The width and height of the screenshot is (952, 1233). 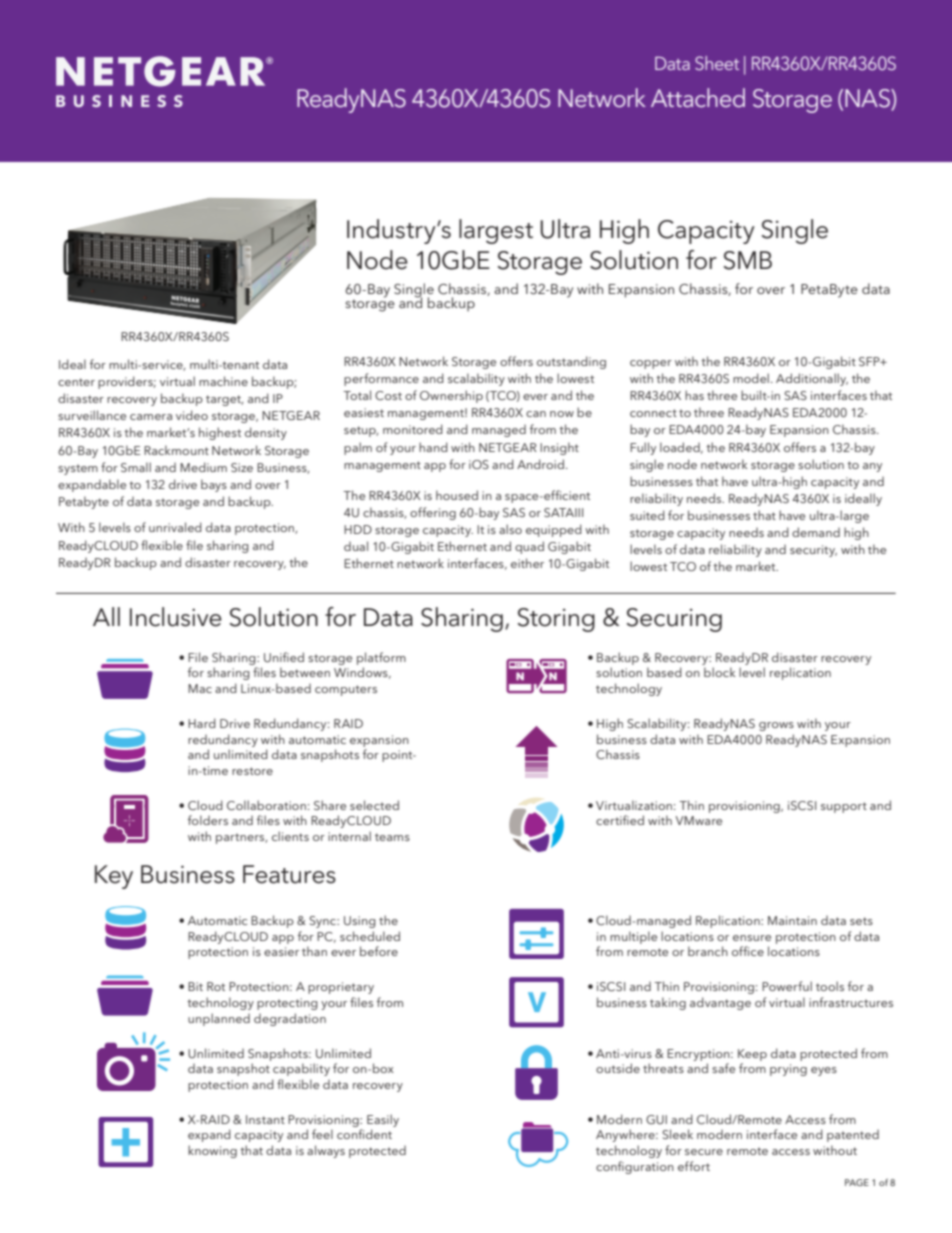 What do you see at coordinates (176, 617) in the screenshot?
I see `Inclusive` at bounding box center [176, 617].
